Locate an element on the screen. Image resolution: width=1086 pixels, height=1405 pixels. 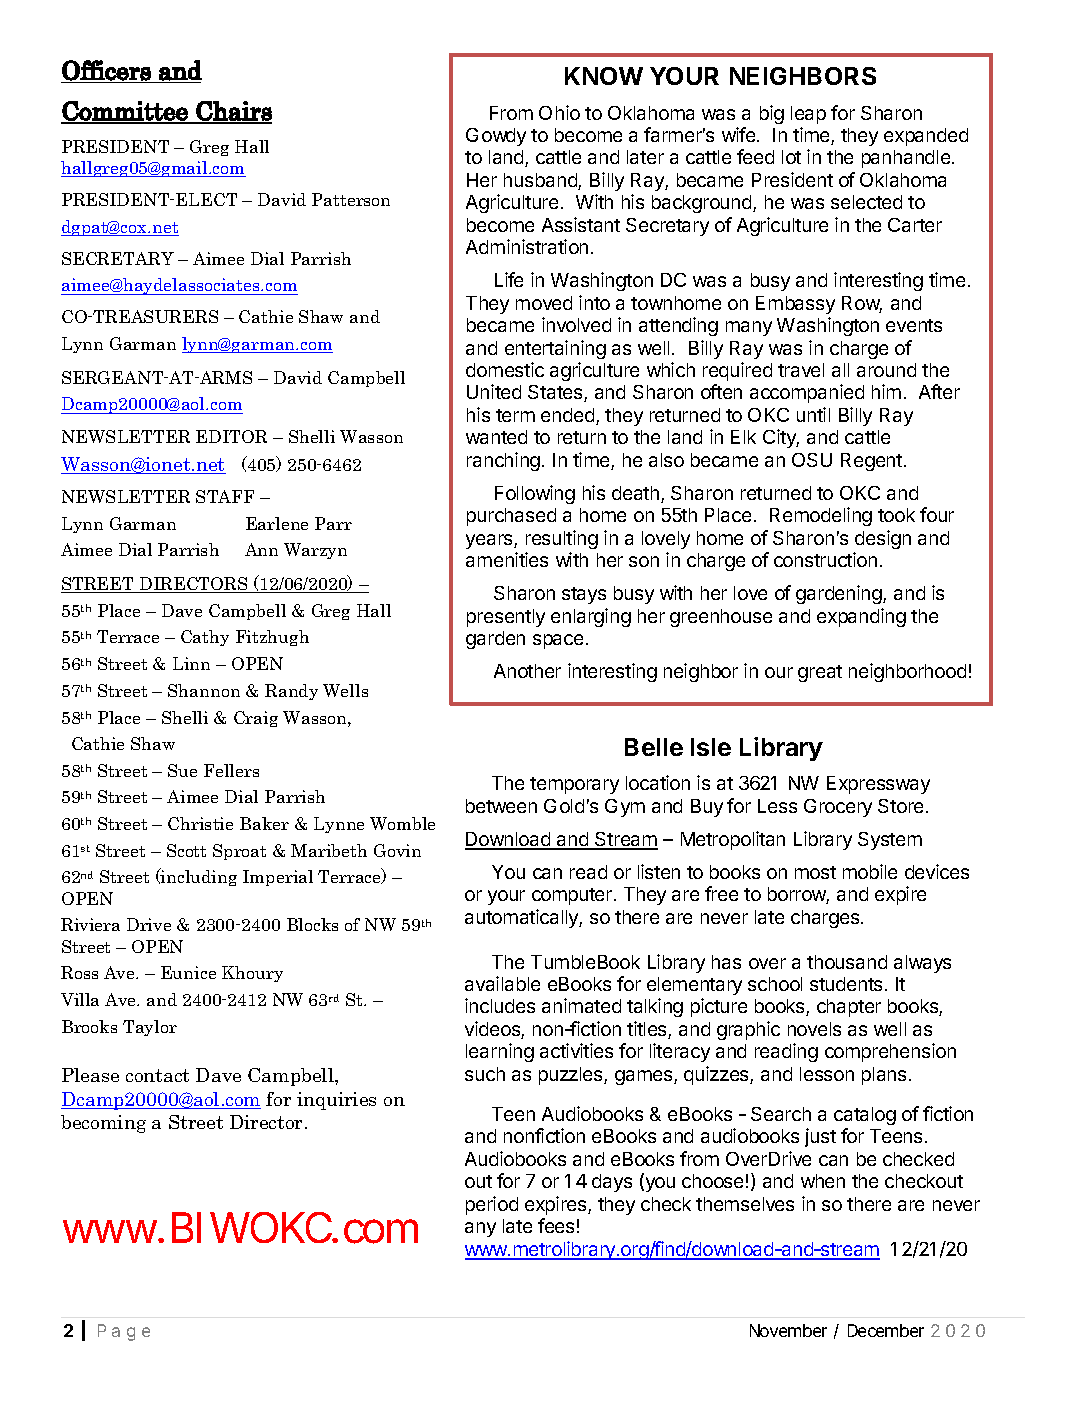
Chairs is located at coordinates (233, 112).
